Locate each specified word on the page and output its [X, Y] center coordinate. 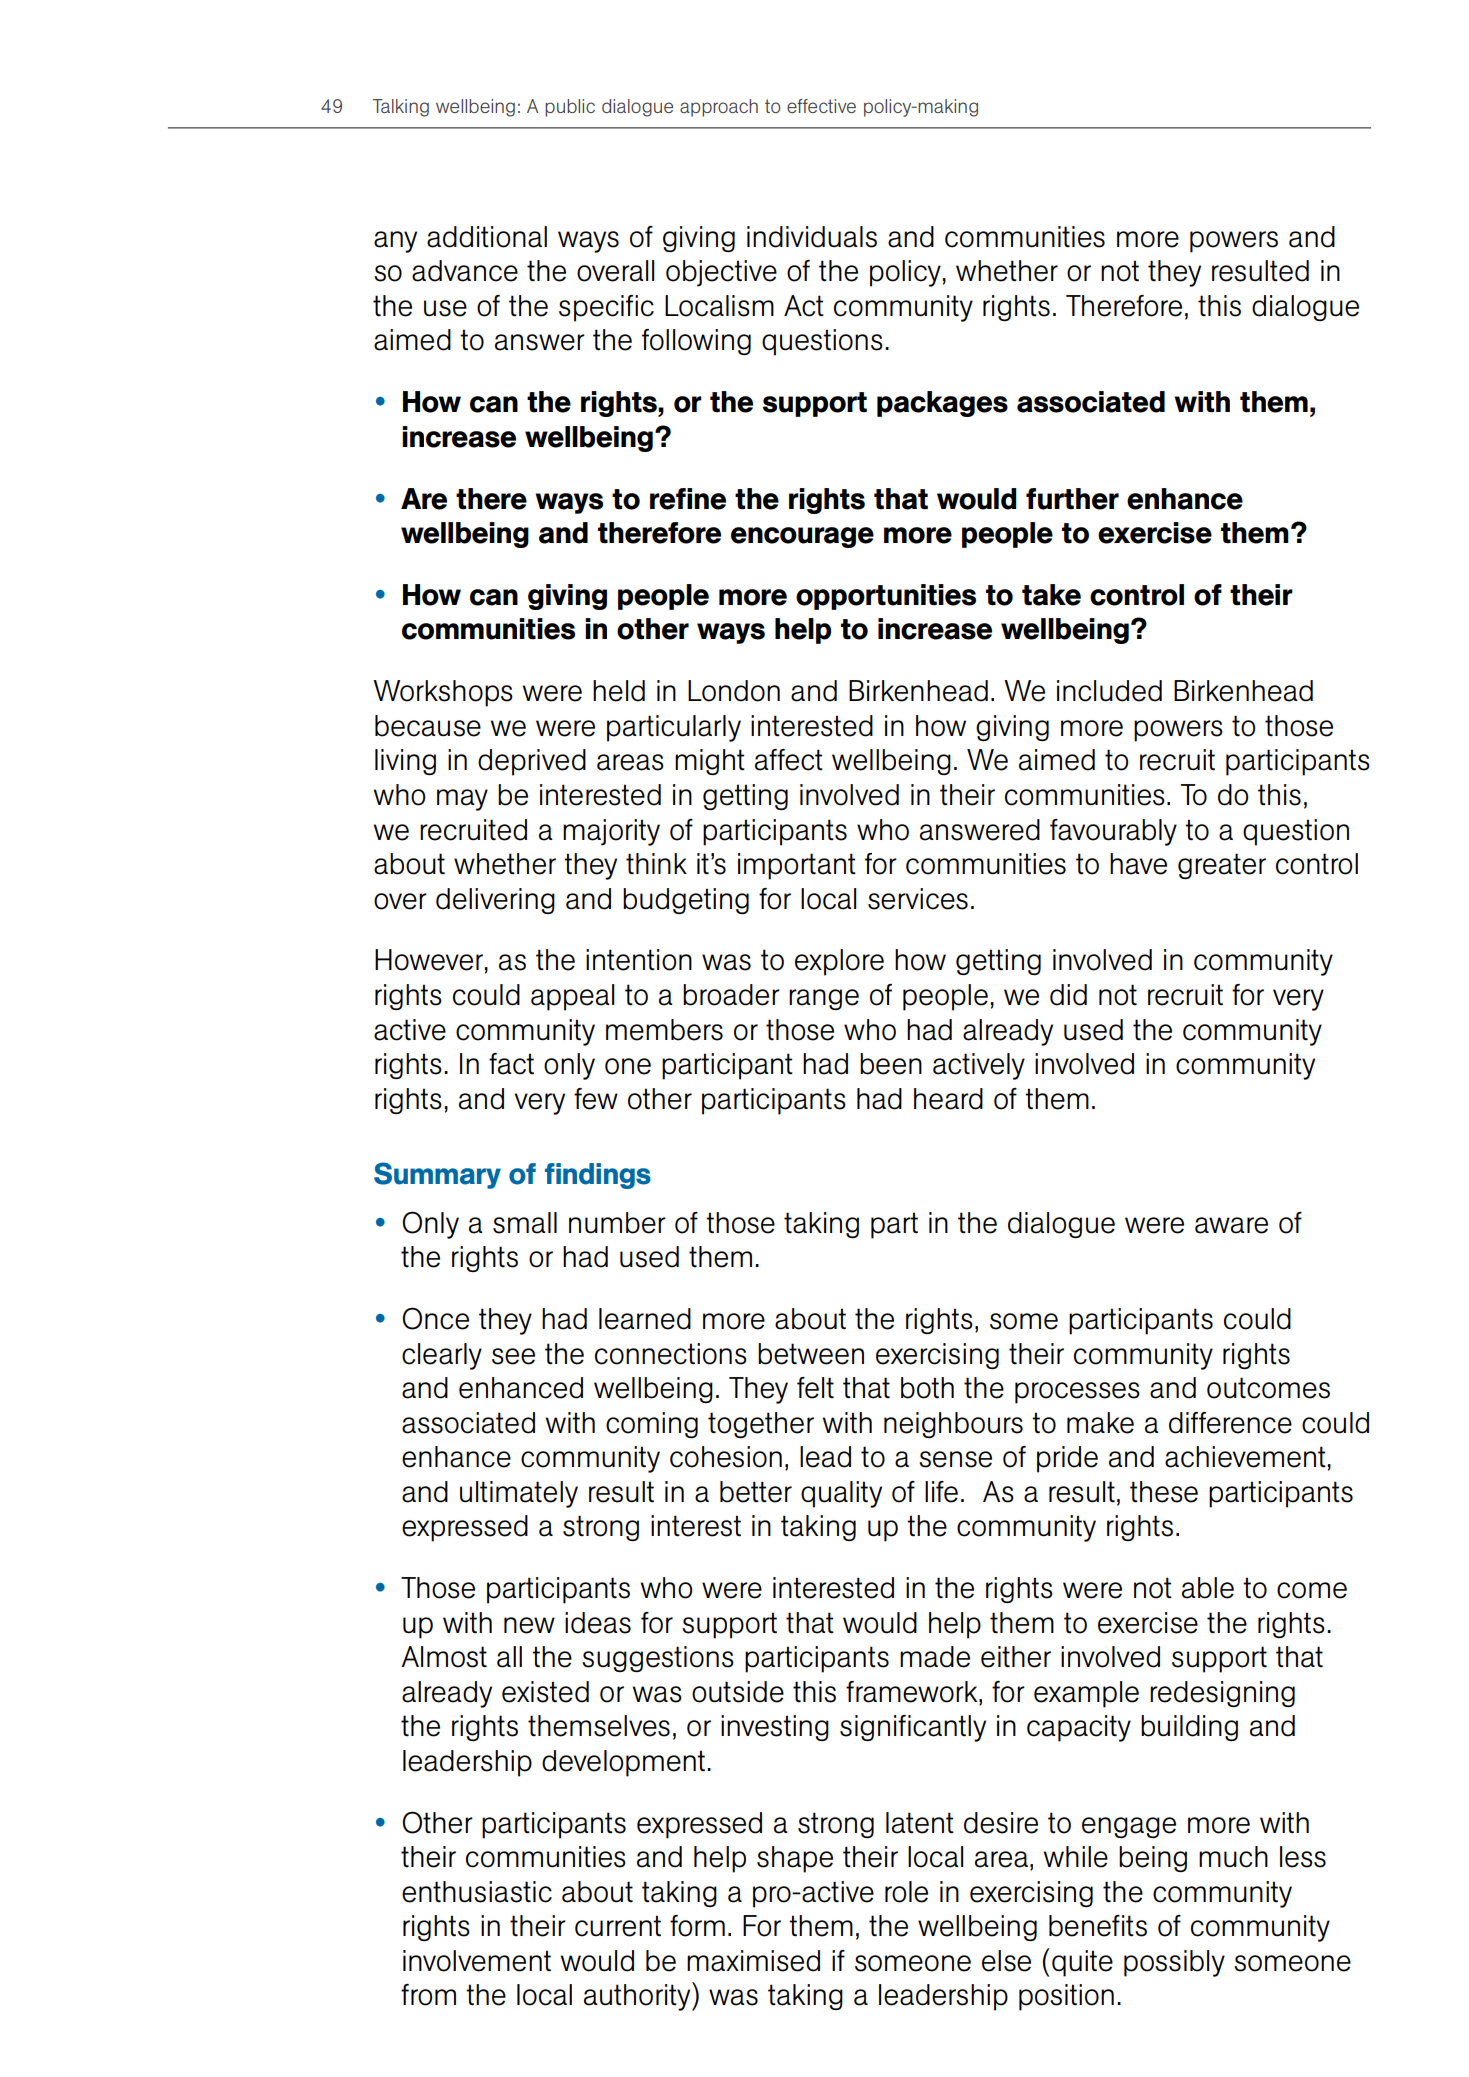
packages [942, 404]
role [906, 1892]
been [891, 1064]
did [1068, 995]
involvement [477, 1961]
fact [511, 1064]
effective [821, 106]
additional [487, 237]
